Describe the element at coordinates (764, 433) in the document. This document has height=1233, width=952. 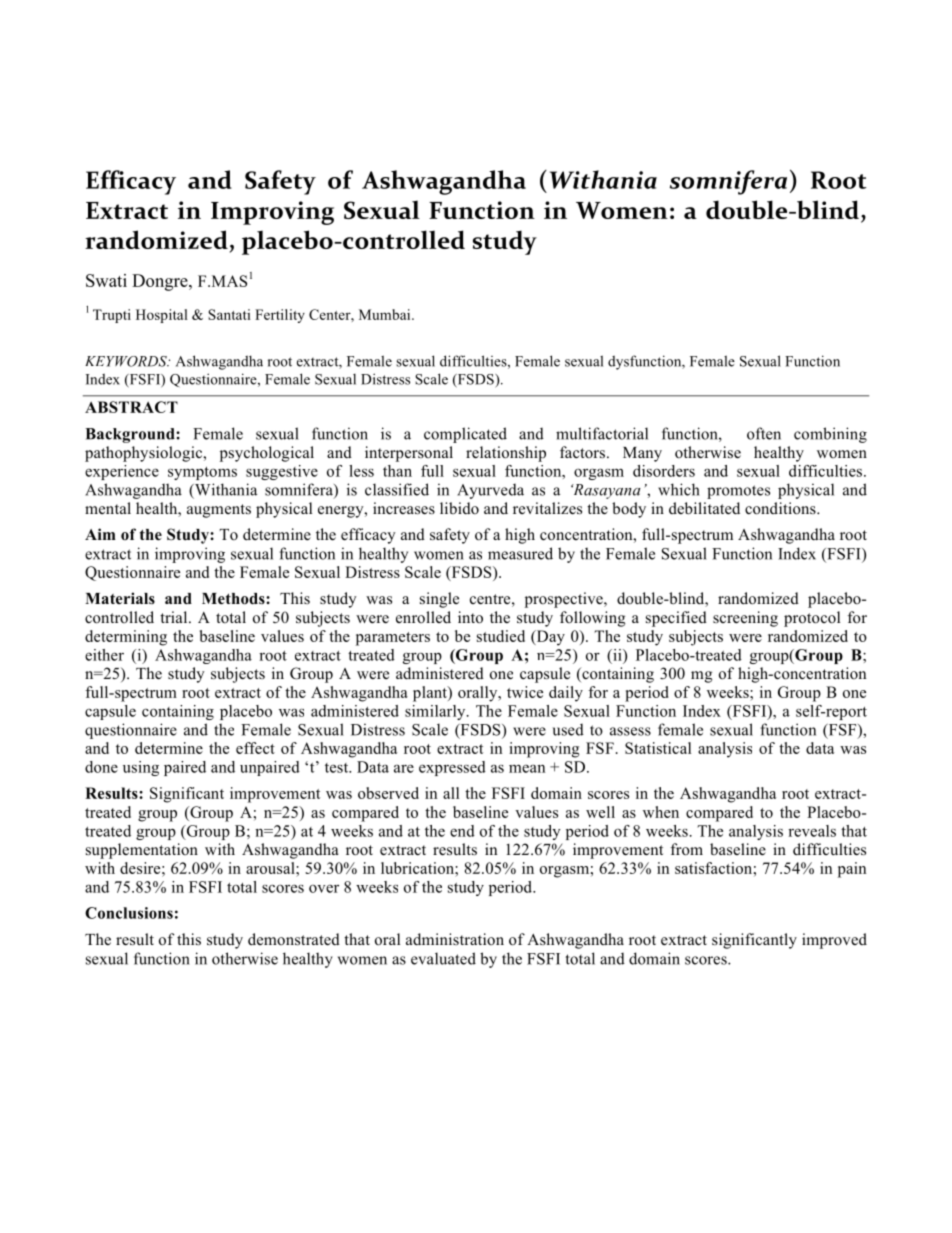
I see `often` at that location.
